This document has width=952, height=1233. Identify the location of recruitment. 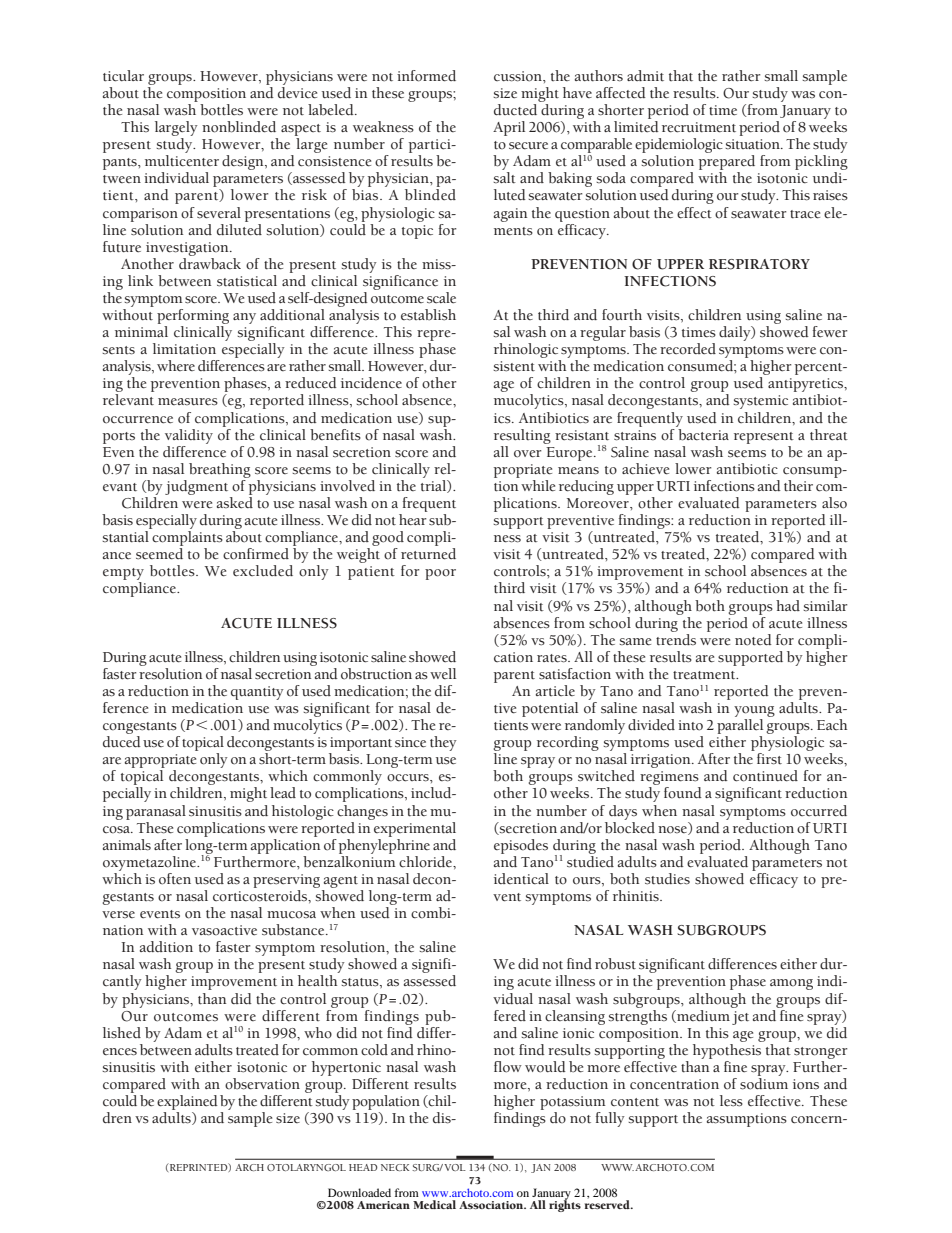
(699, 127).
